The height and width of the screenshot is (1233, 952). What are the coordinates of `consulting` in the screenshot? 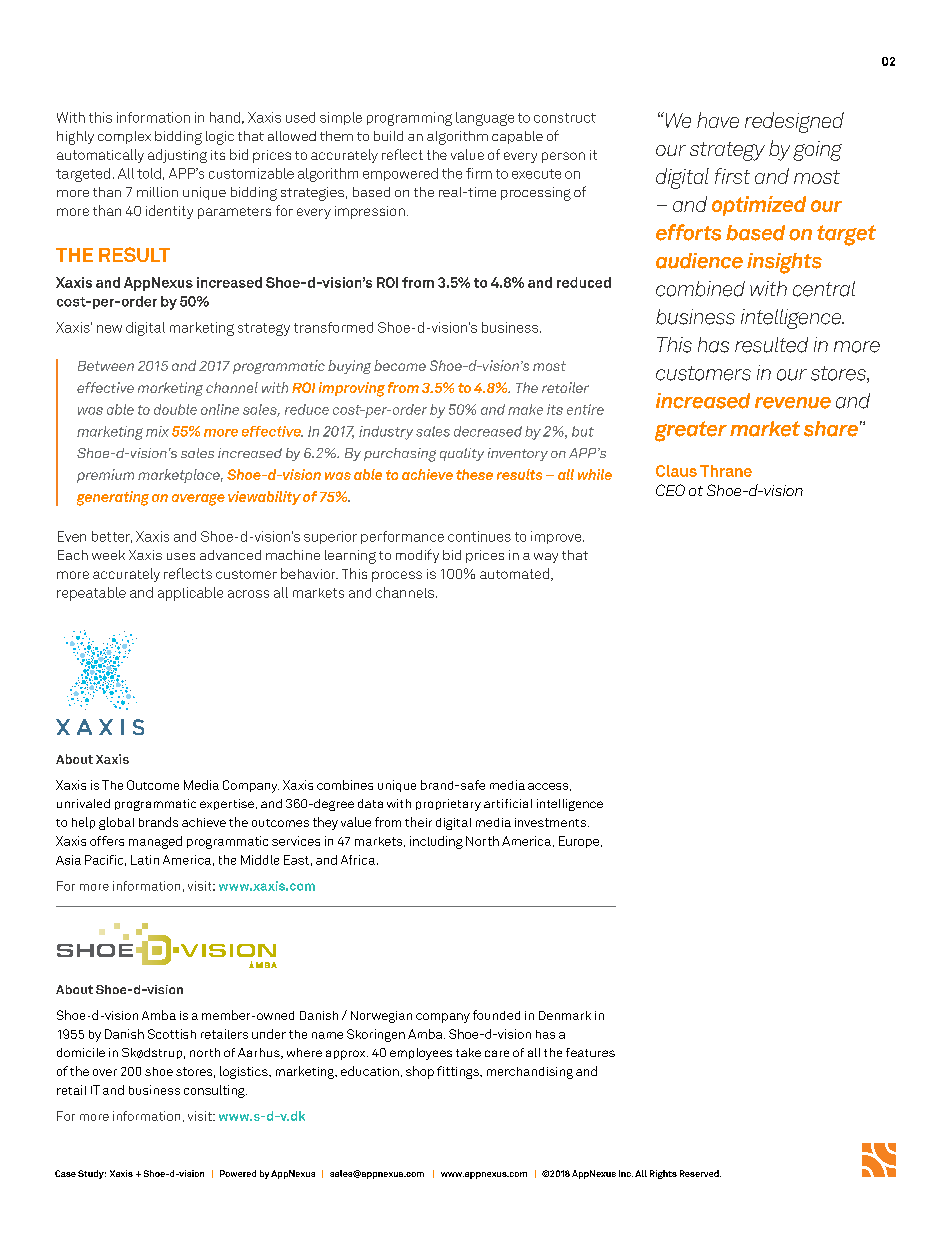 It's located at (215, 1091).
